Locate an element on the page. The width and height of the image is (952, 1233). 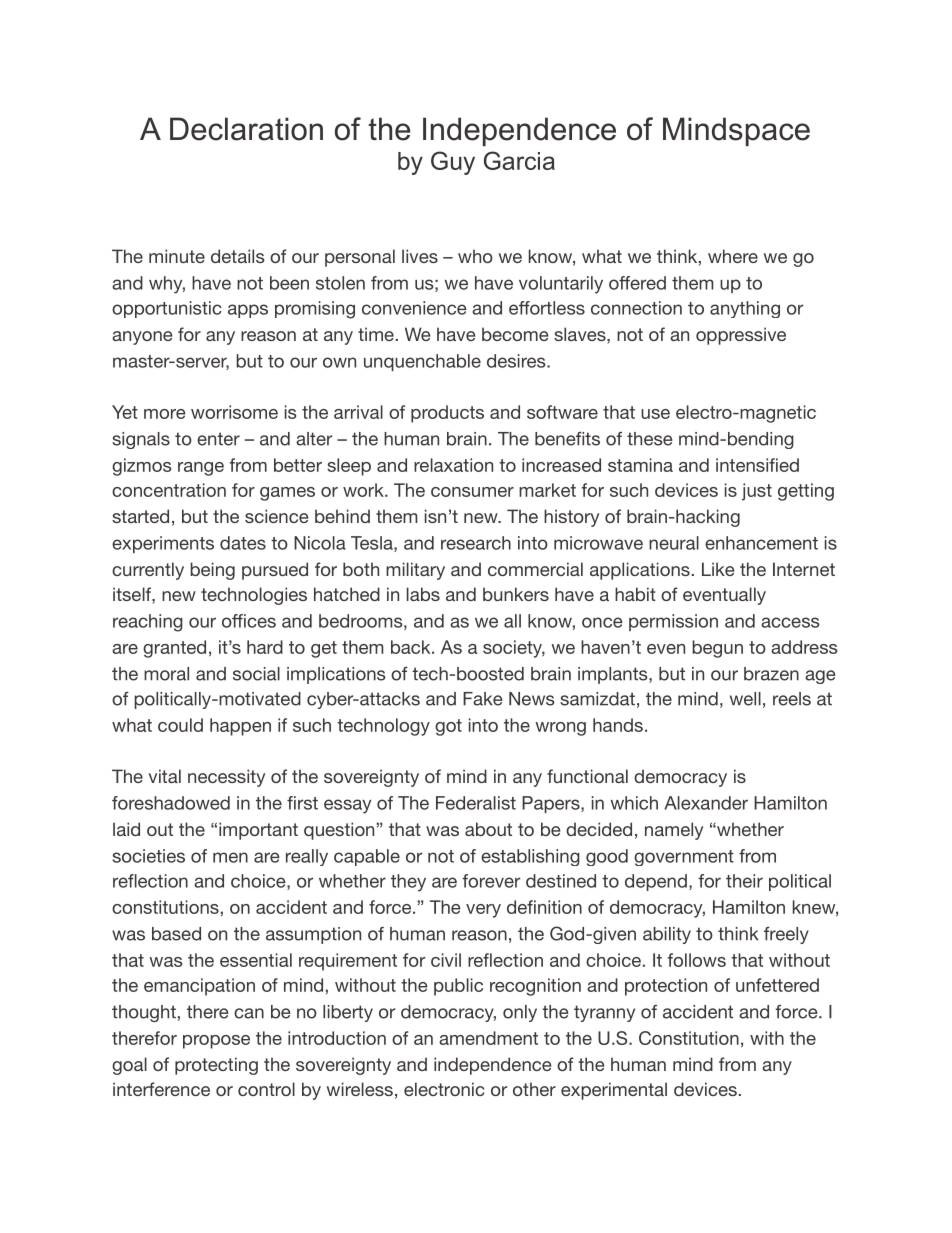
where is located at coordinates (733, 256).
